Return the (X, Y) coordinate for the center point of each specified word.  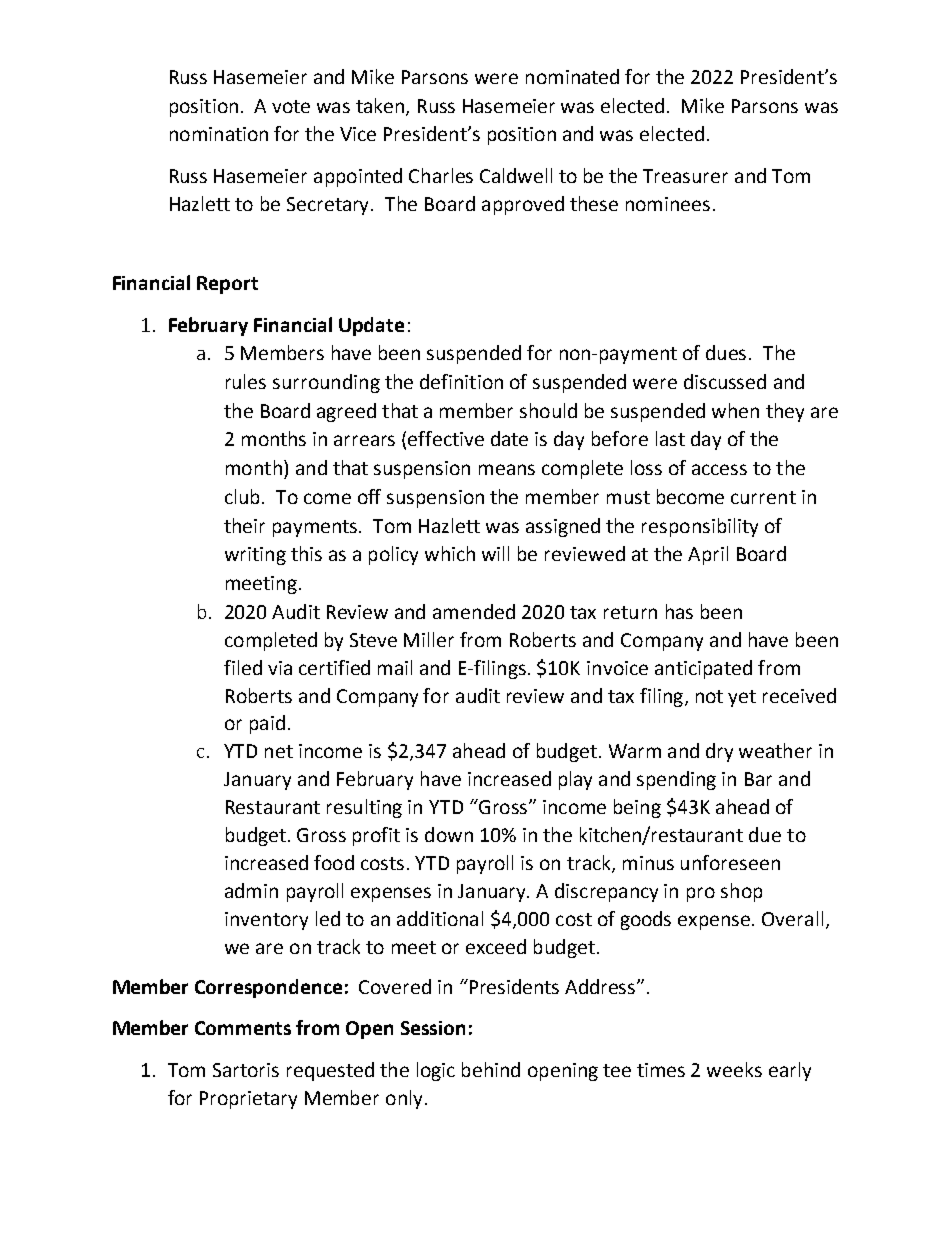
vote (291, 106)
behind (491, 1069)
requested (330, 1071)
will (495, 553)
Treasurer (685, 176)
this (306, 553)
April (708, 555)
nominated (572, 76)
